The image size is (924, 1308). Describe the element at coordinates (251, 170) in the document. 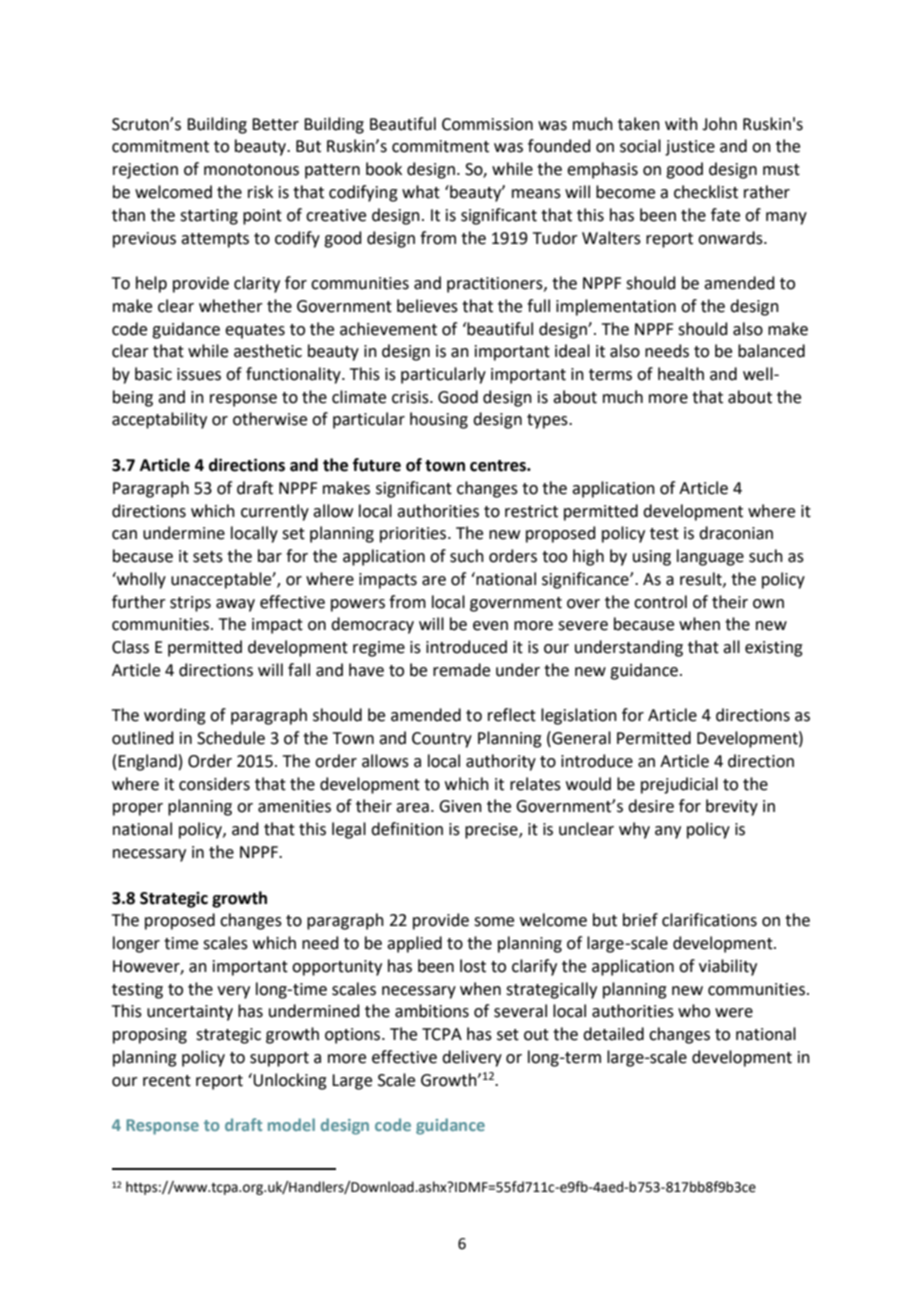

I see `monotonous` at that location.
